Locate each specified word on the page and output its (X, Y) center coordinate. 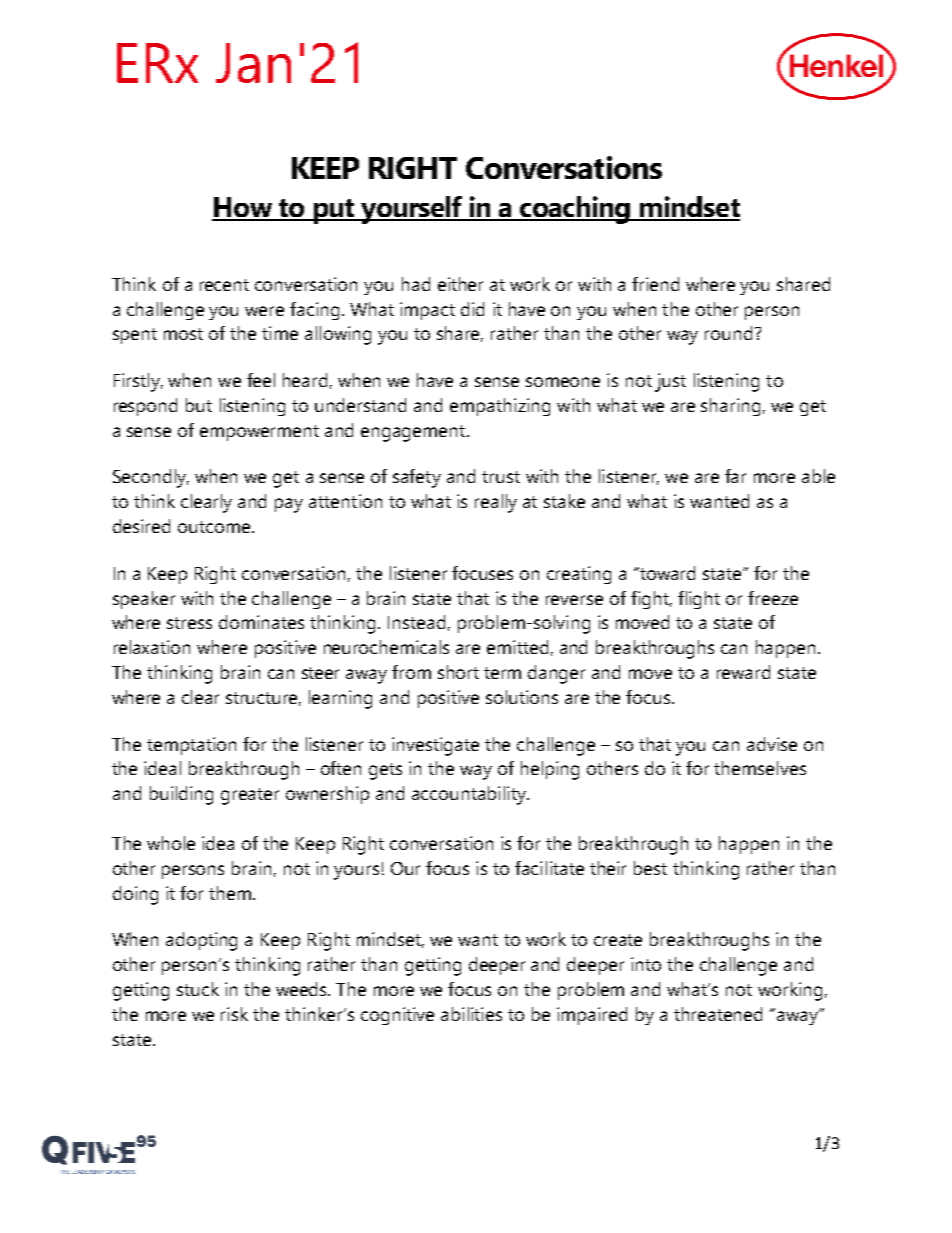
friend (655, 284)
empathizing (500, 407)
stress (189, 623)
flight (699, 600)
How (243, 208)
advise (772, 744)
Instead (416, 622)
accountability (470, 795)
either (460, 284)
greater (250, 796)
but (199, 405)
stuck (198, 989)
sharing (730, 407)
